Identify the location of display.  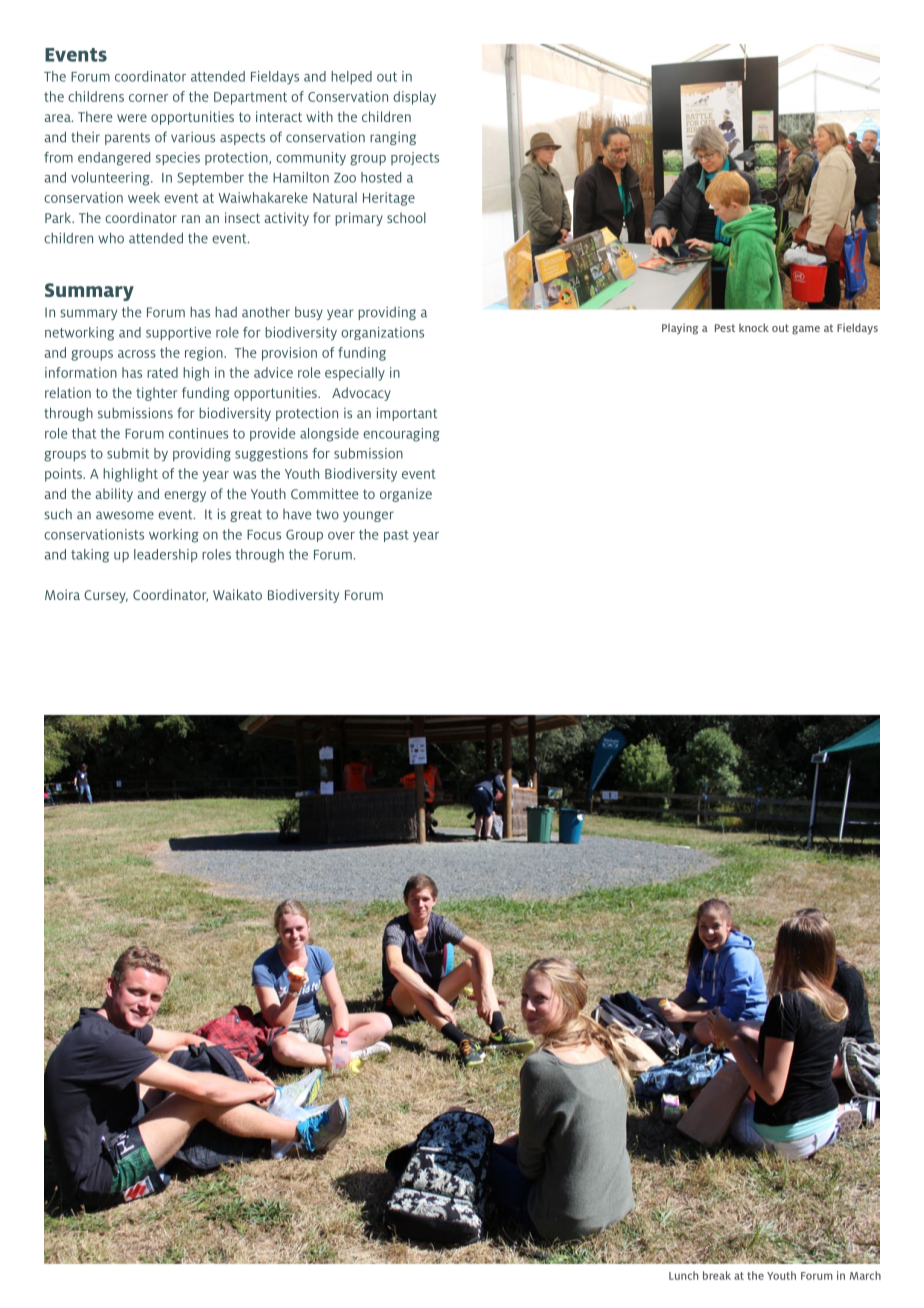
(414, 98).
